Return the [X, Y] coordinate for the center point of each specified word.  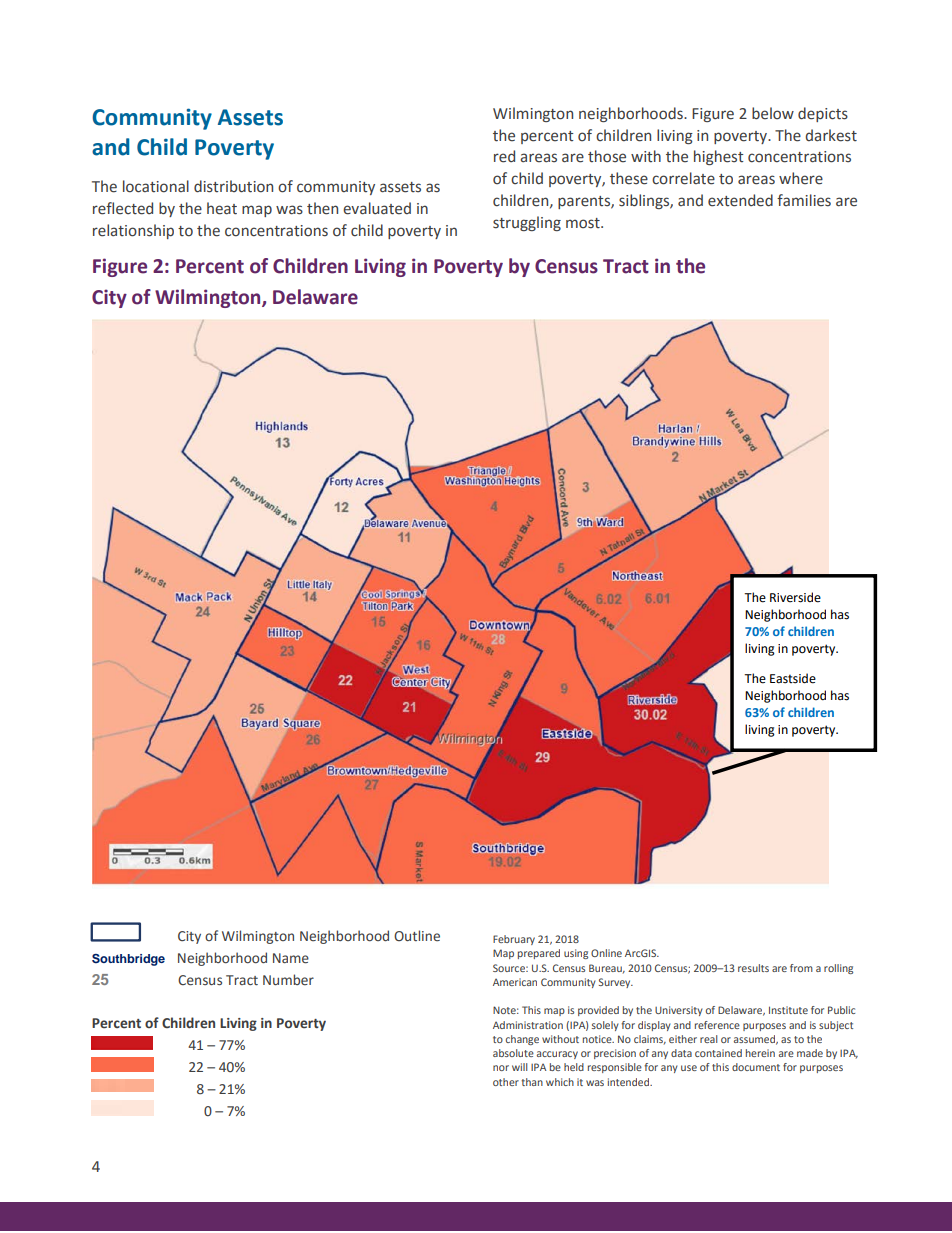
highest [719, 157]
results [753, 968]
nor [501, 1068]
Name [291, 958]
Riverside [795, 597]
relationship [133, 231]
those [607, 156]
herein [760, 1053]
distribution [233, 186]
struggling [527, 223]
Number [288, 979]
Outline [417, 935]
